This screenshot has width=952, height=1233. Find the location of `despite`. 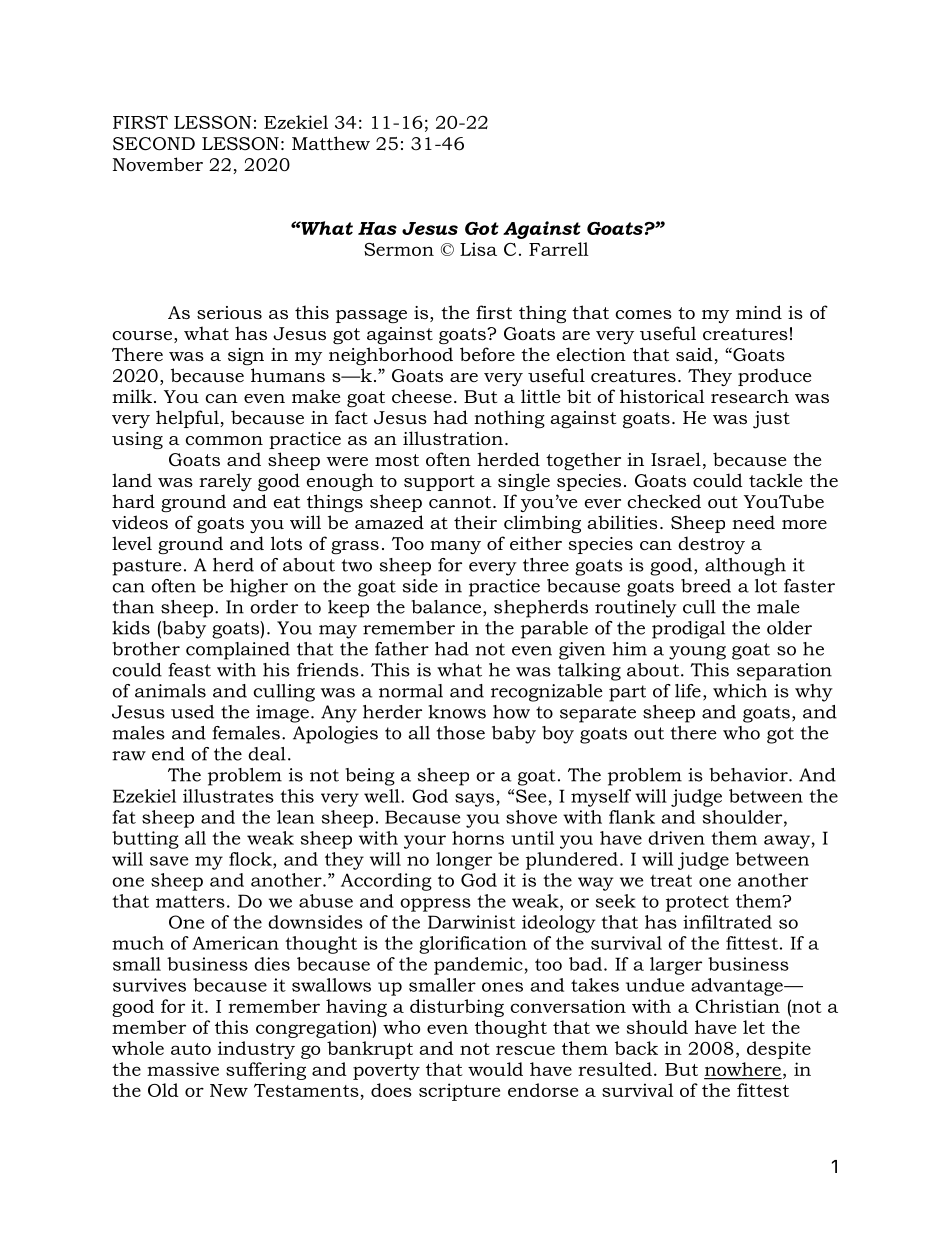

despite is located at coordinates (779, 1050).
